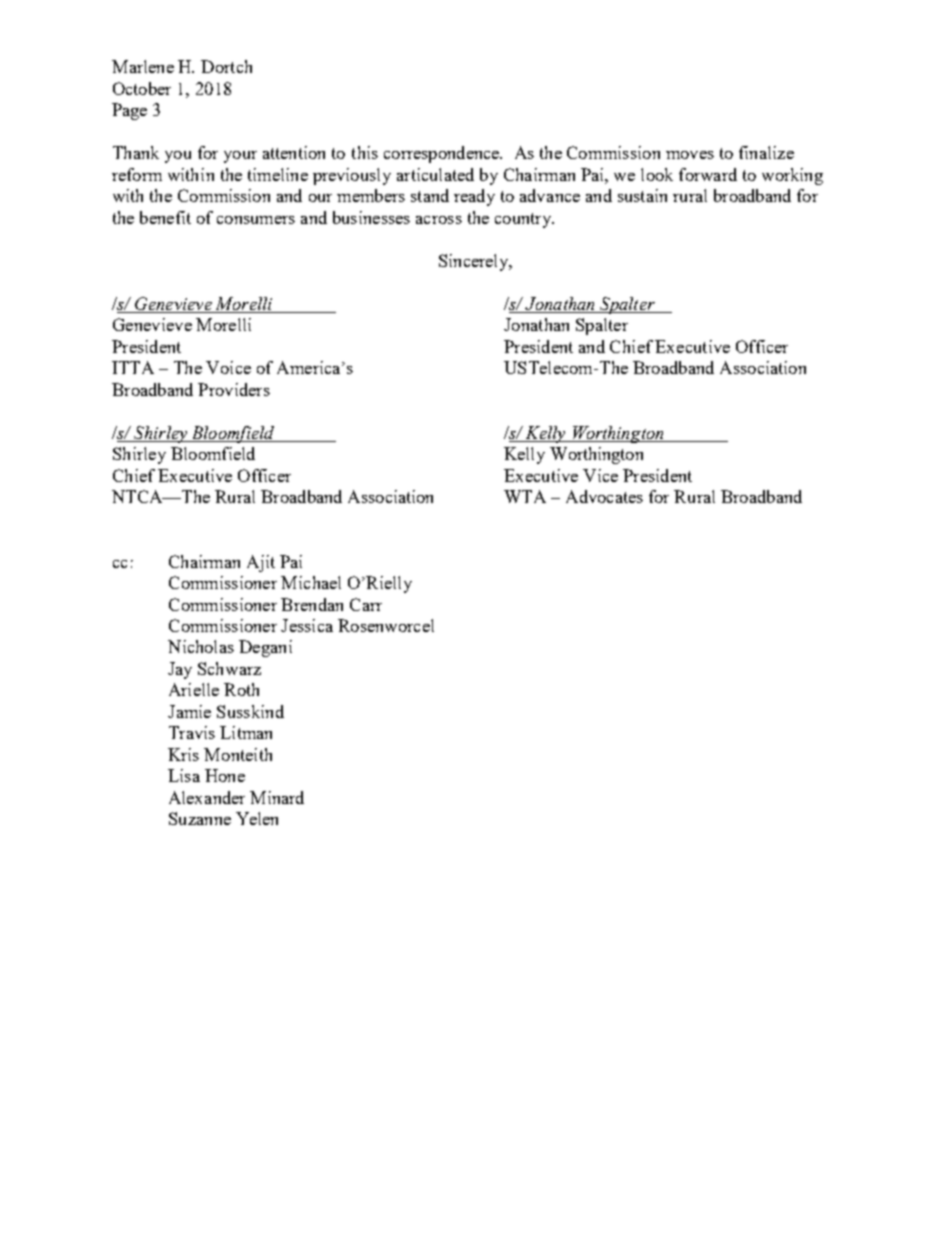 The width and height of the screenshot is (952, 1233). I want to click on Alexander, so click(207, 797).
